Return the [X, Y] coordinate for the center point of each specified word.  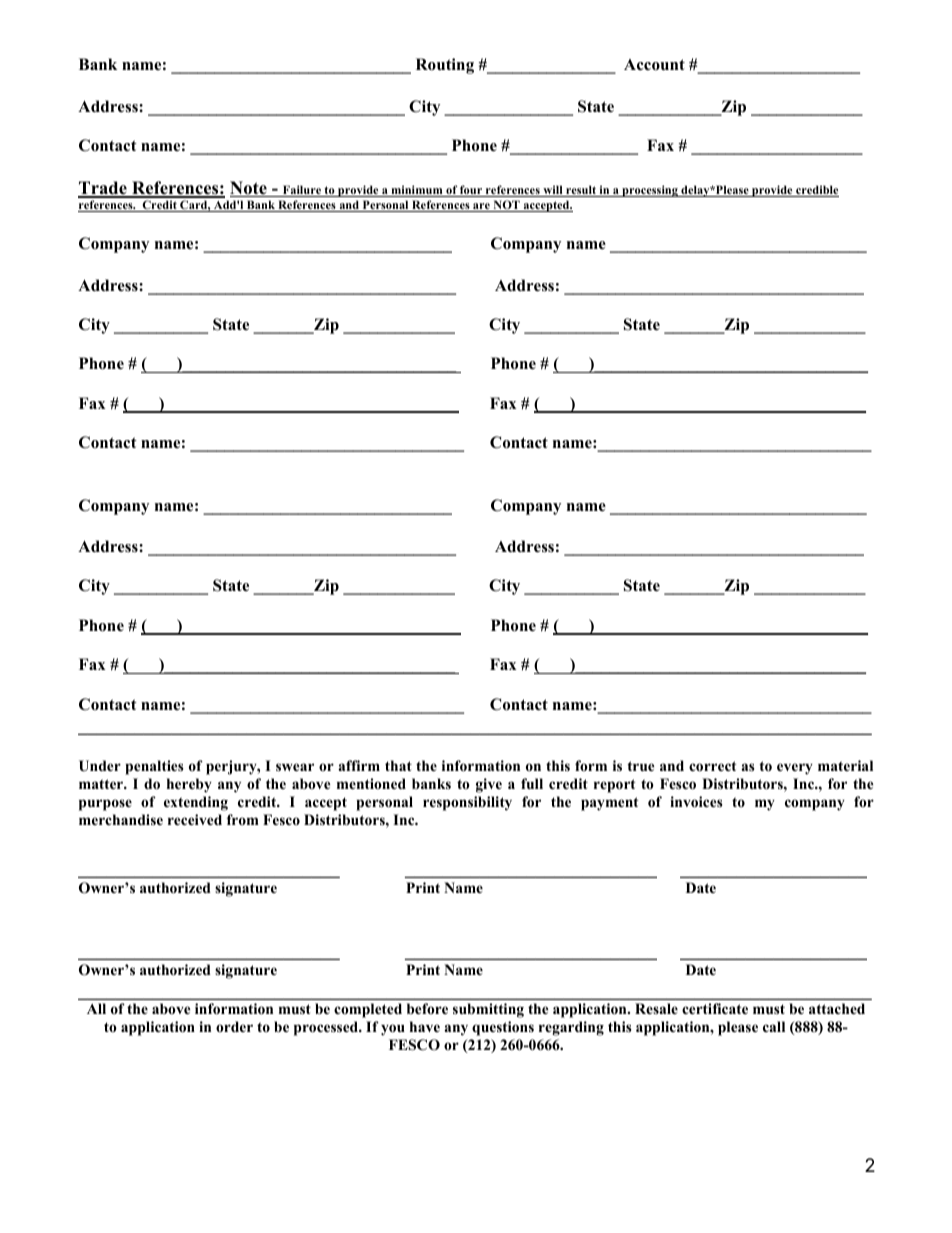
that [398, 765]
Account [654, 65]
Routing [445, 66]
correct [712, 766]
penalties [154, 767]
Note [249, 189]
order [234, 1026]
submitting [488, 1010]
